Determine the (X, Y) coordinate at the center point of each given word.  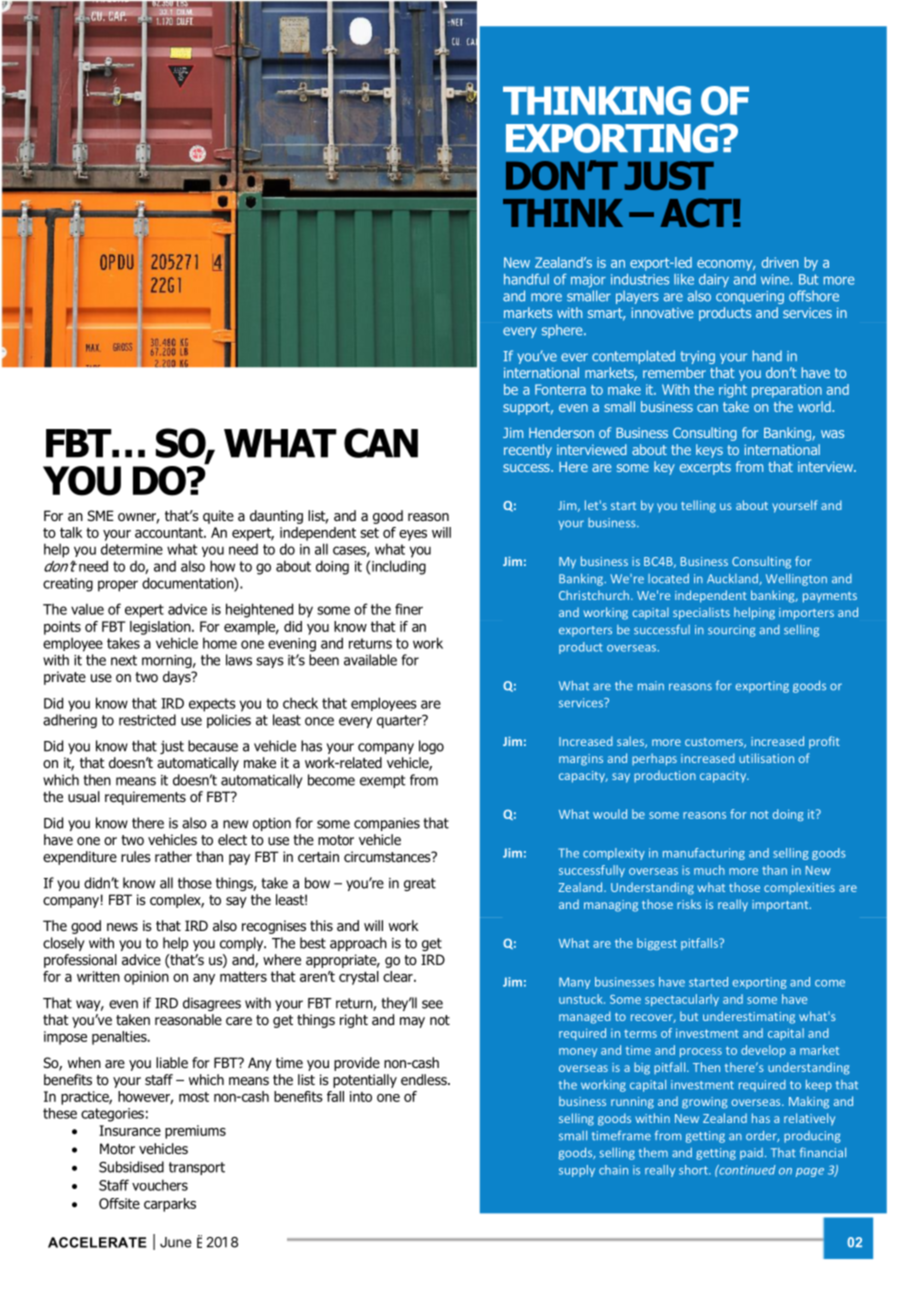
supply (577, 1171)
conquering (750, 297)
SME (100, 515)
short (694, 1170)
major (588, 281)
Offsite (119, 1203)
